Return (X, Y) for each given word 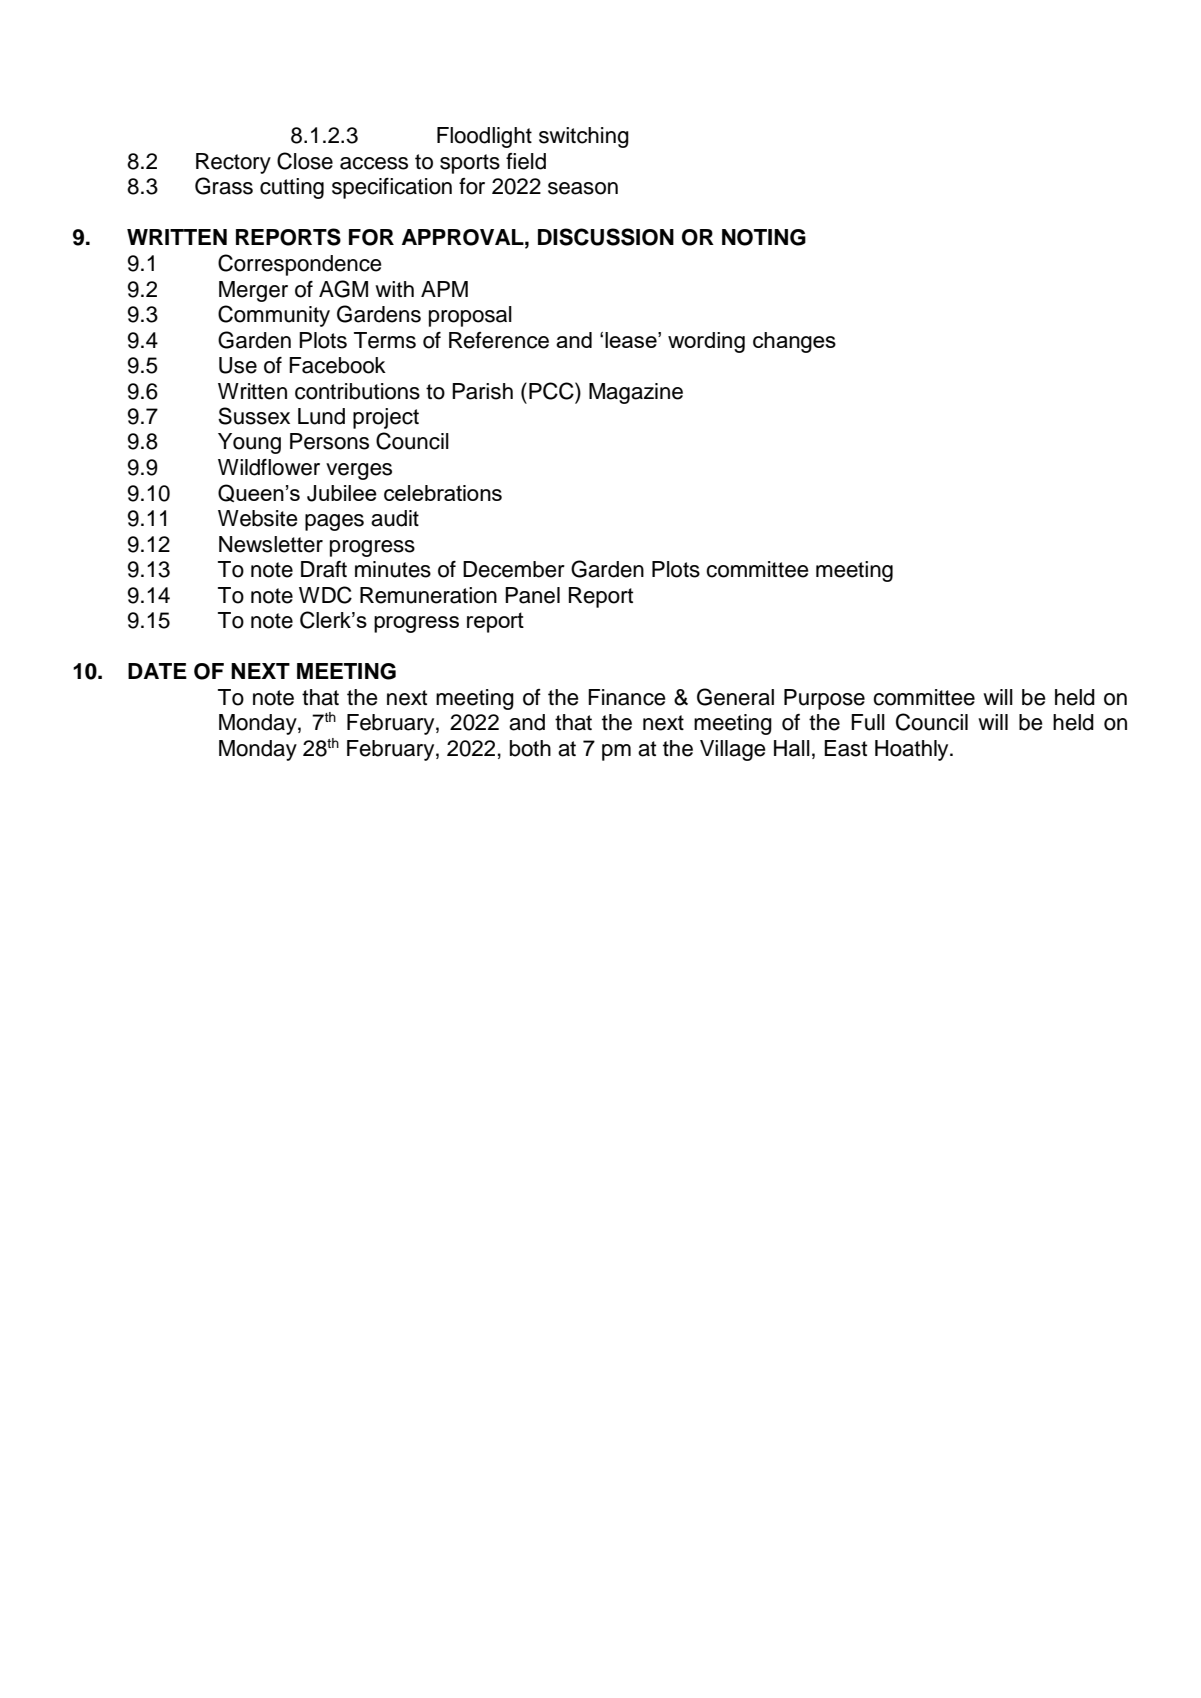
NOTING (764, 237)
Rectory (233, 163)
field (526, 161)
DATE (157, 671)
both (530, 748)
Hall (792, 748)
